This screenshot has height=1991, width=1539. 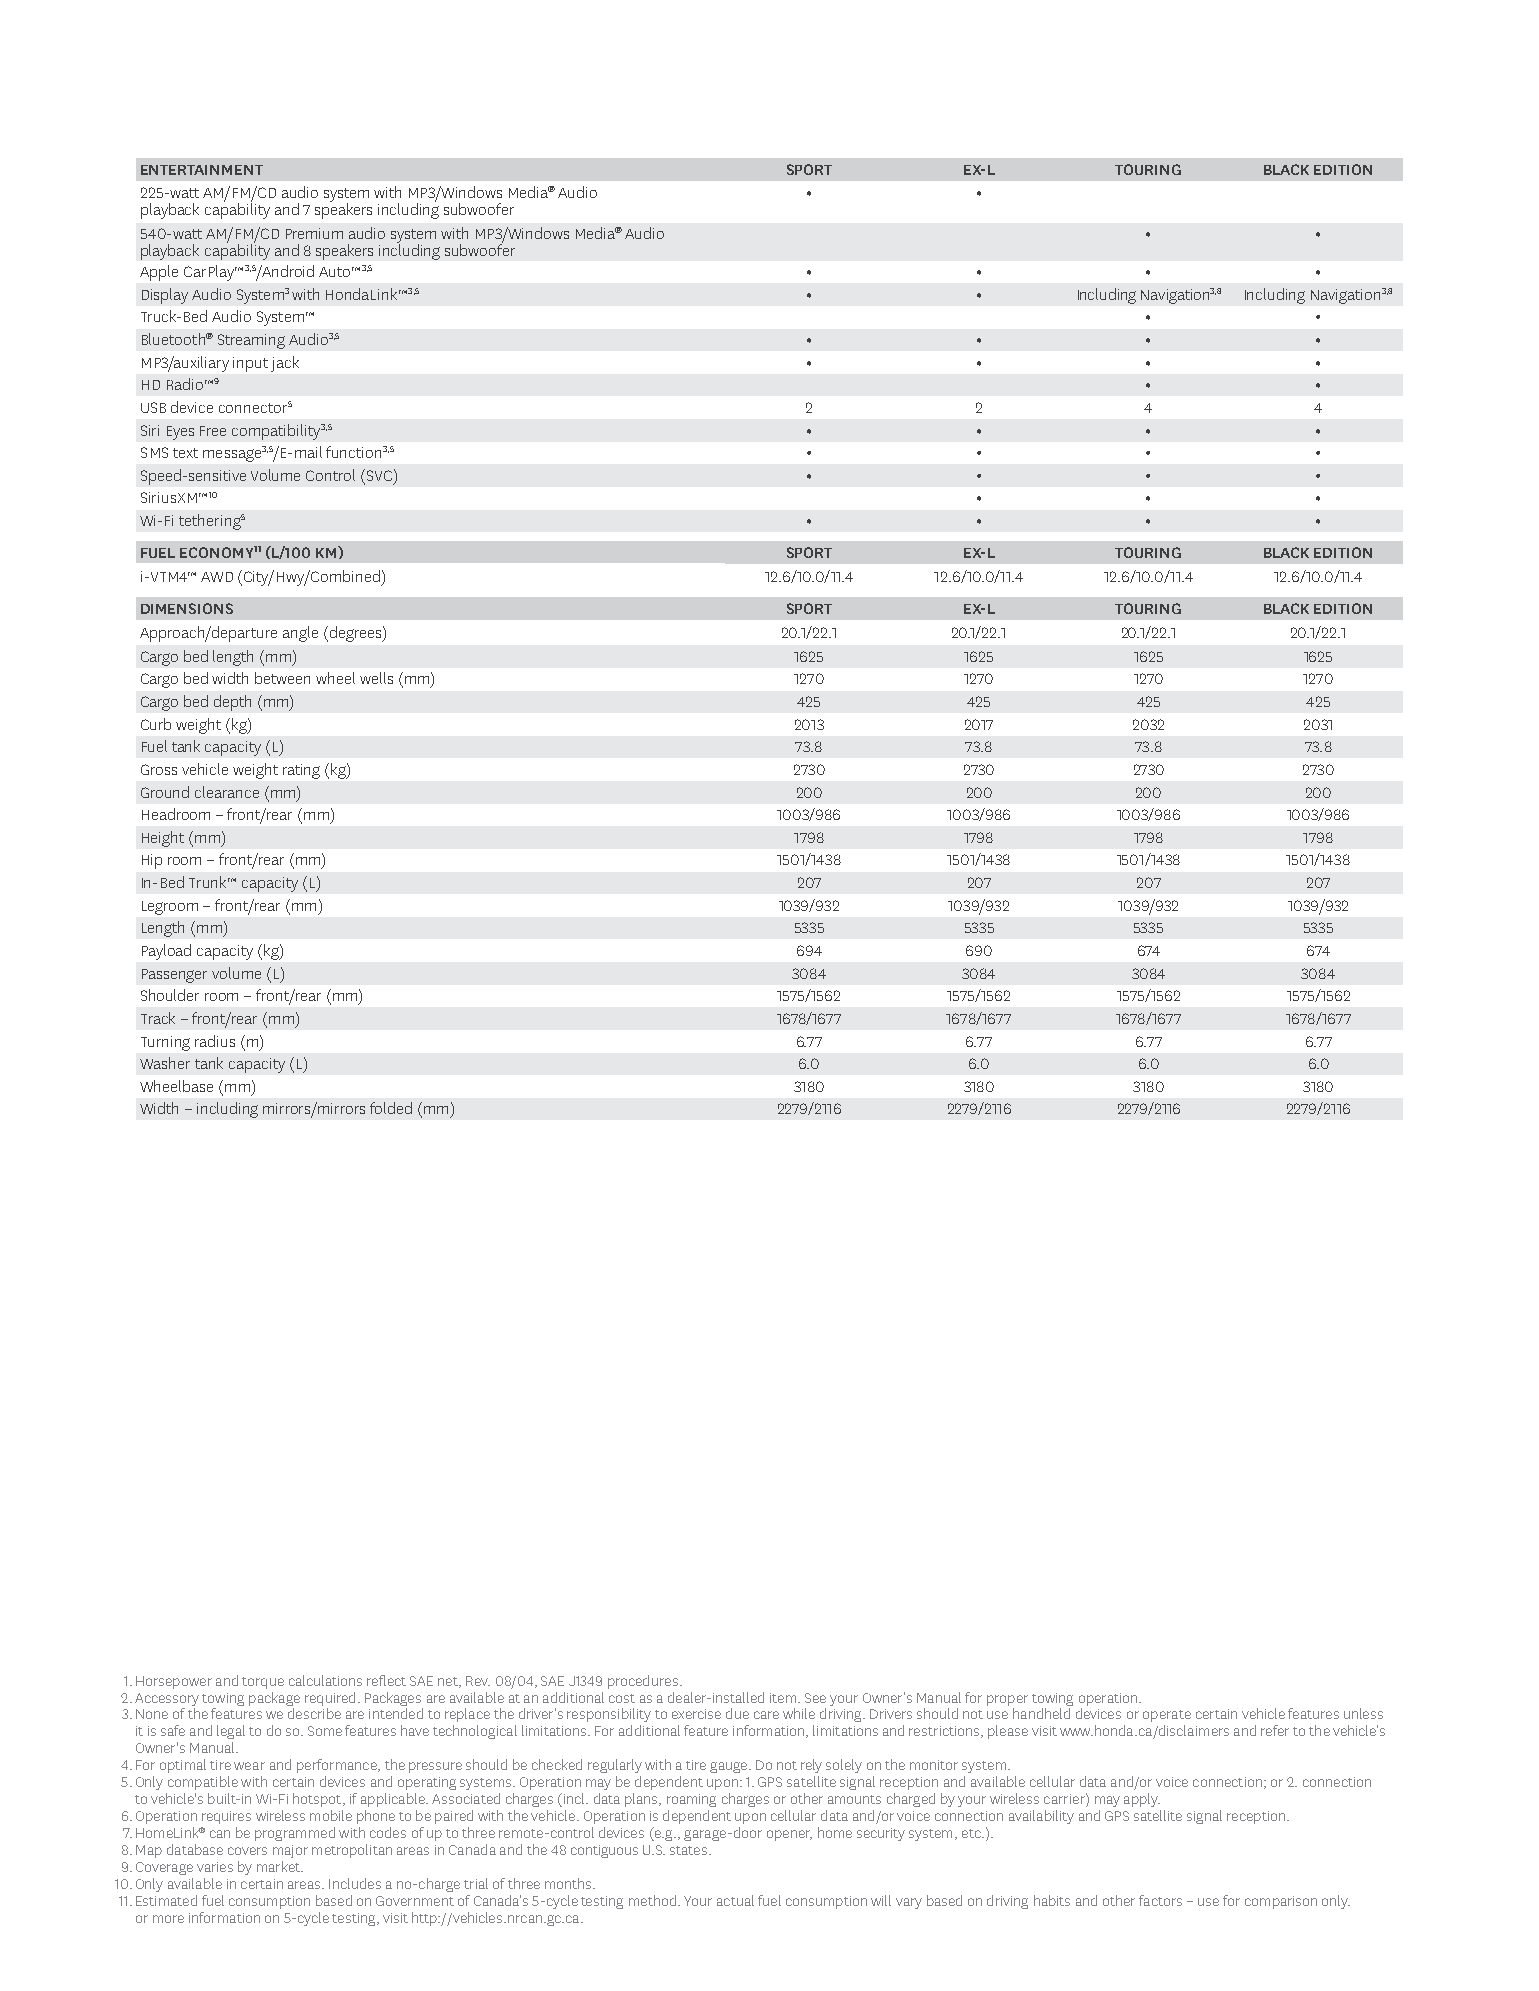 I want to click on jack, so click(x=285, y=364).
